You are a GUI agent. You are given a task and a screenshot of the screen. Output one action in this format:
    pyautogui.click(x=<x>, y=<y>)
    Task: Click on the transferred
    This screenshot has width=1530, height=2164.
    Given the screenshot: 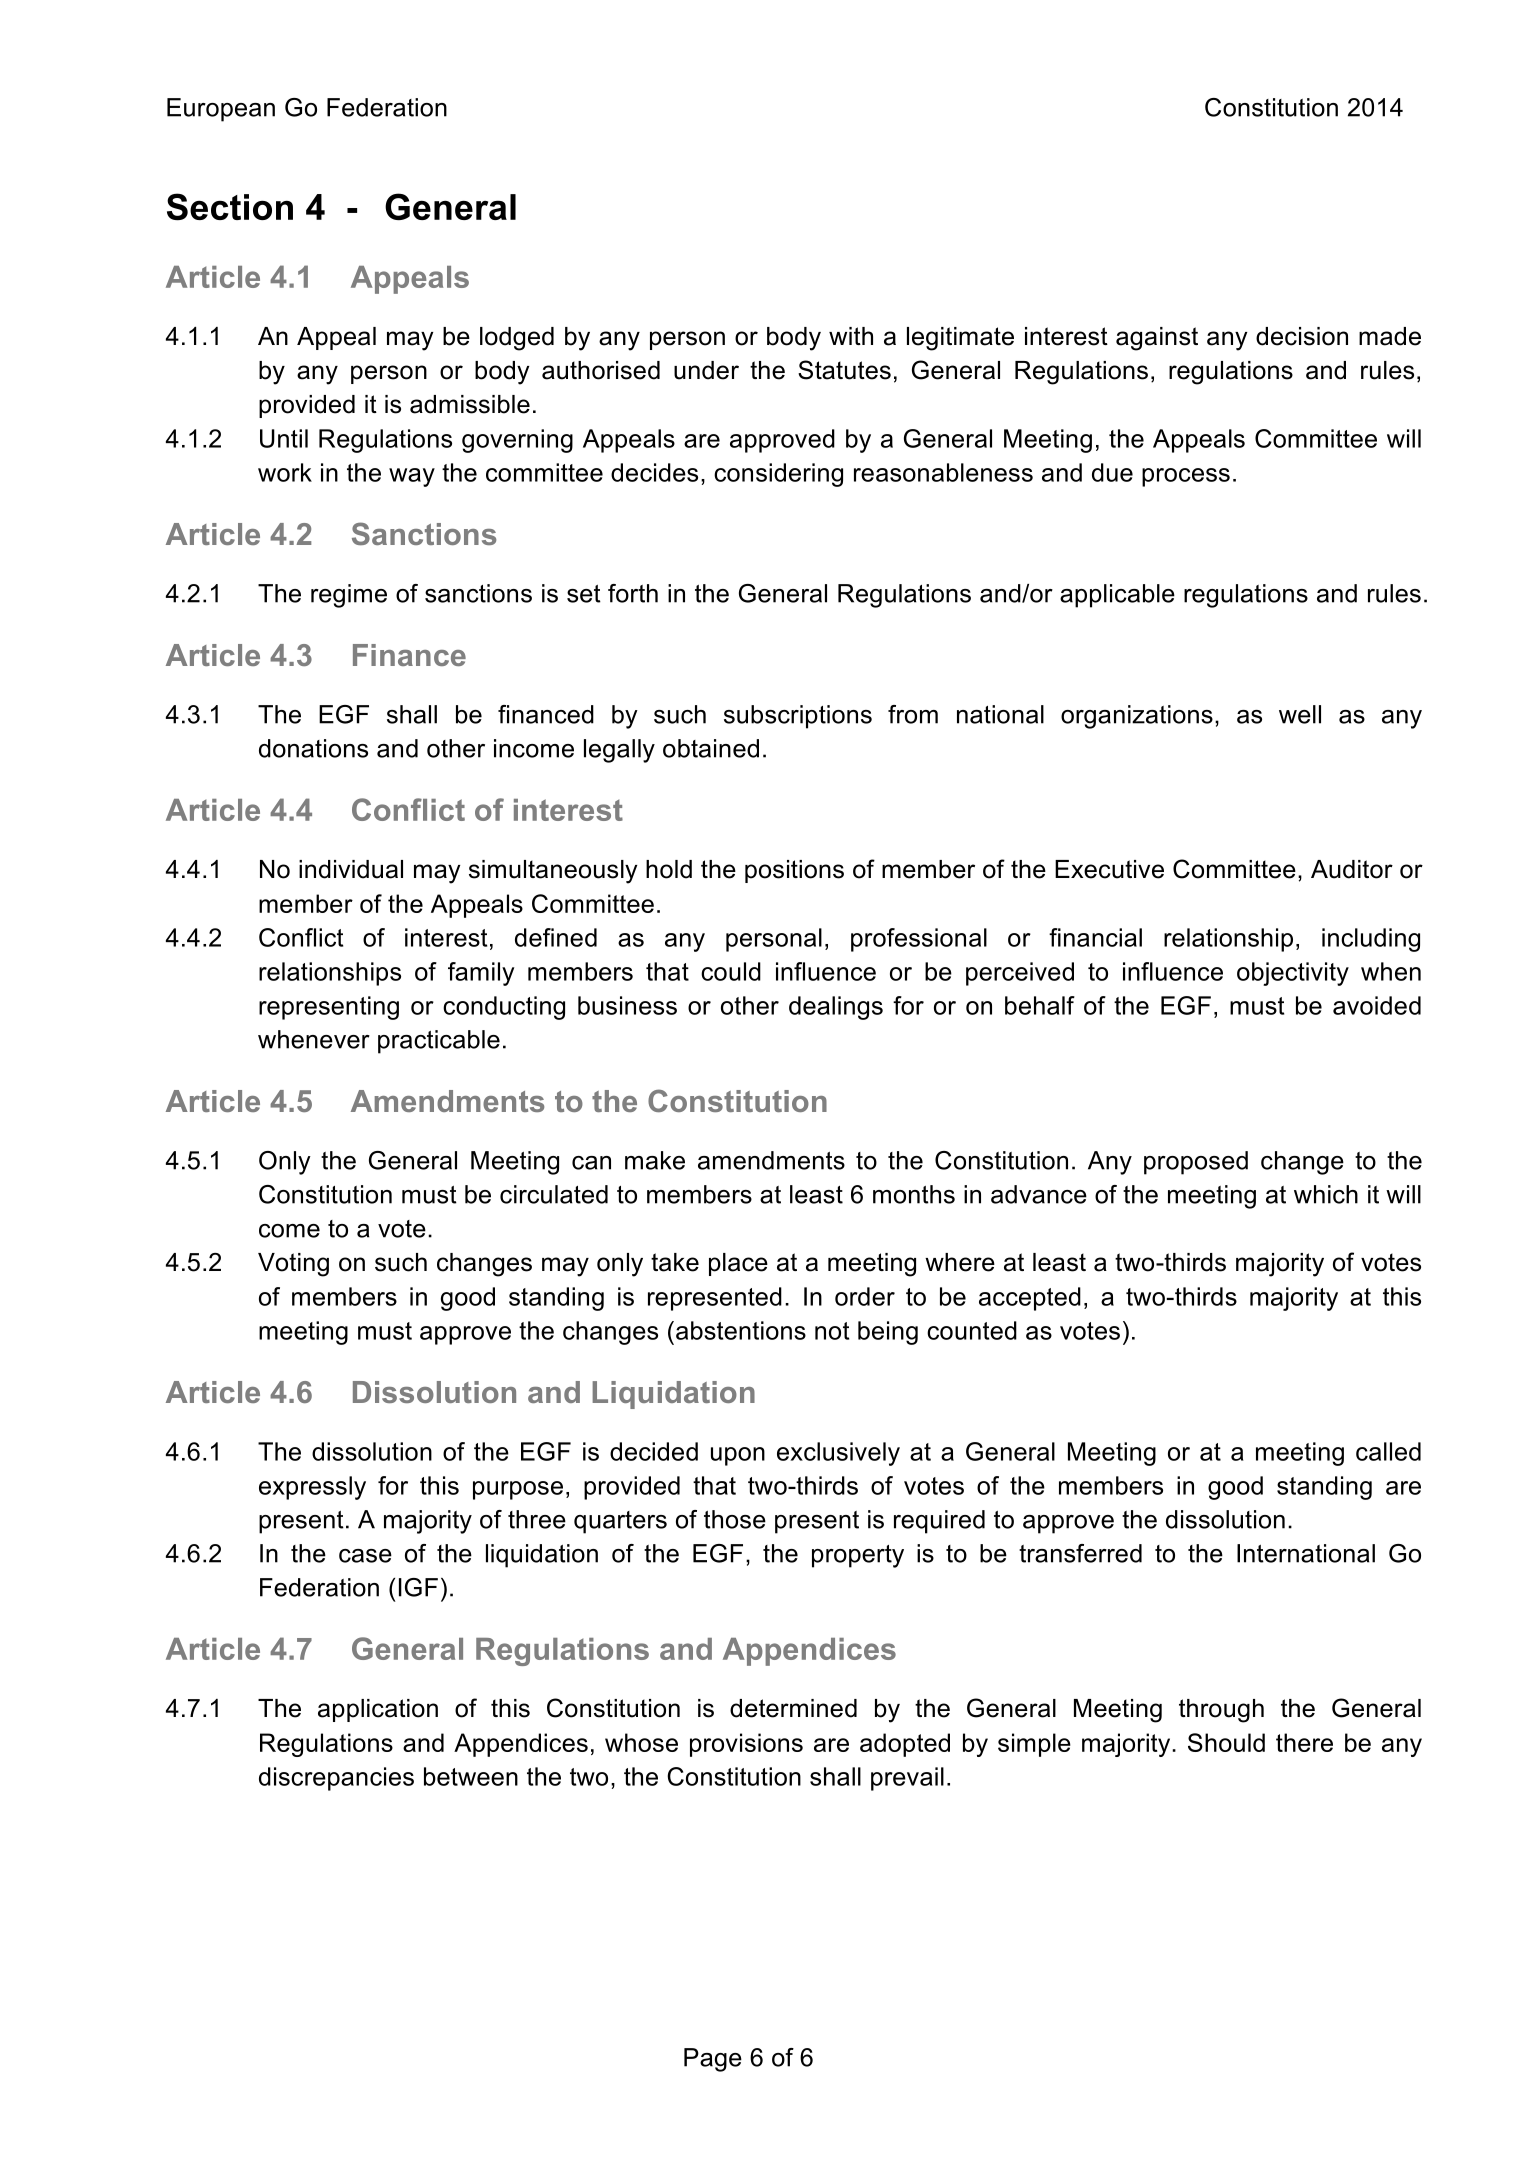 What is the action you would take?
    pyautogui.click(x=1080, y=1553)
